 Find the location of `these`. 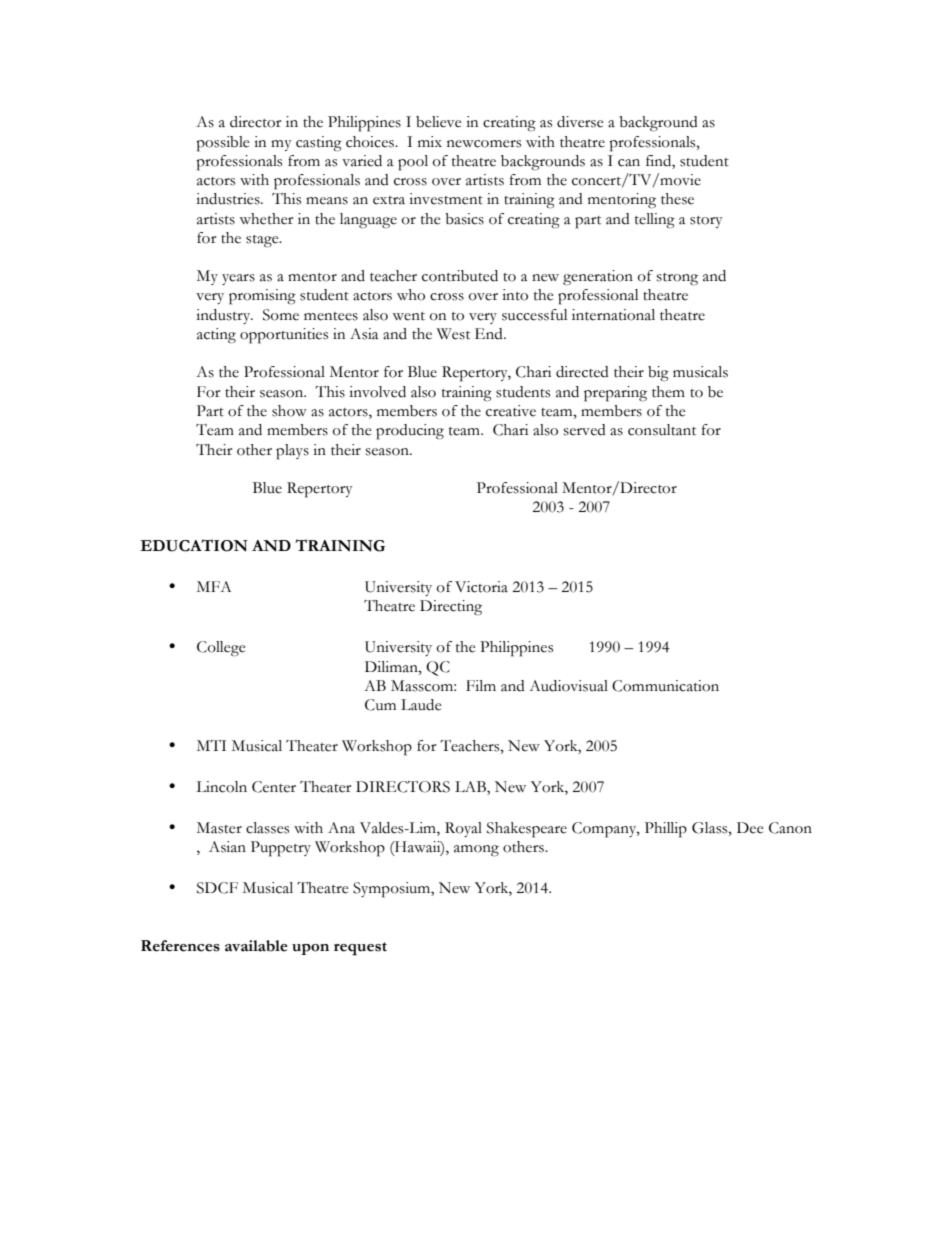

these is located at coordinates (677, 199).
